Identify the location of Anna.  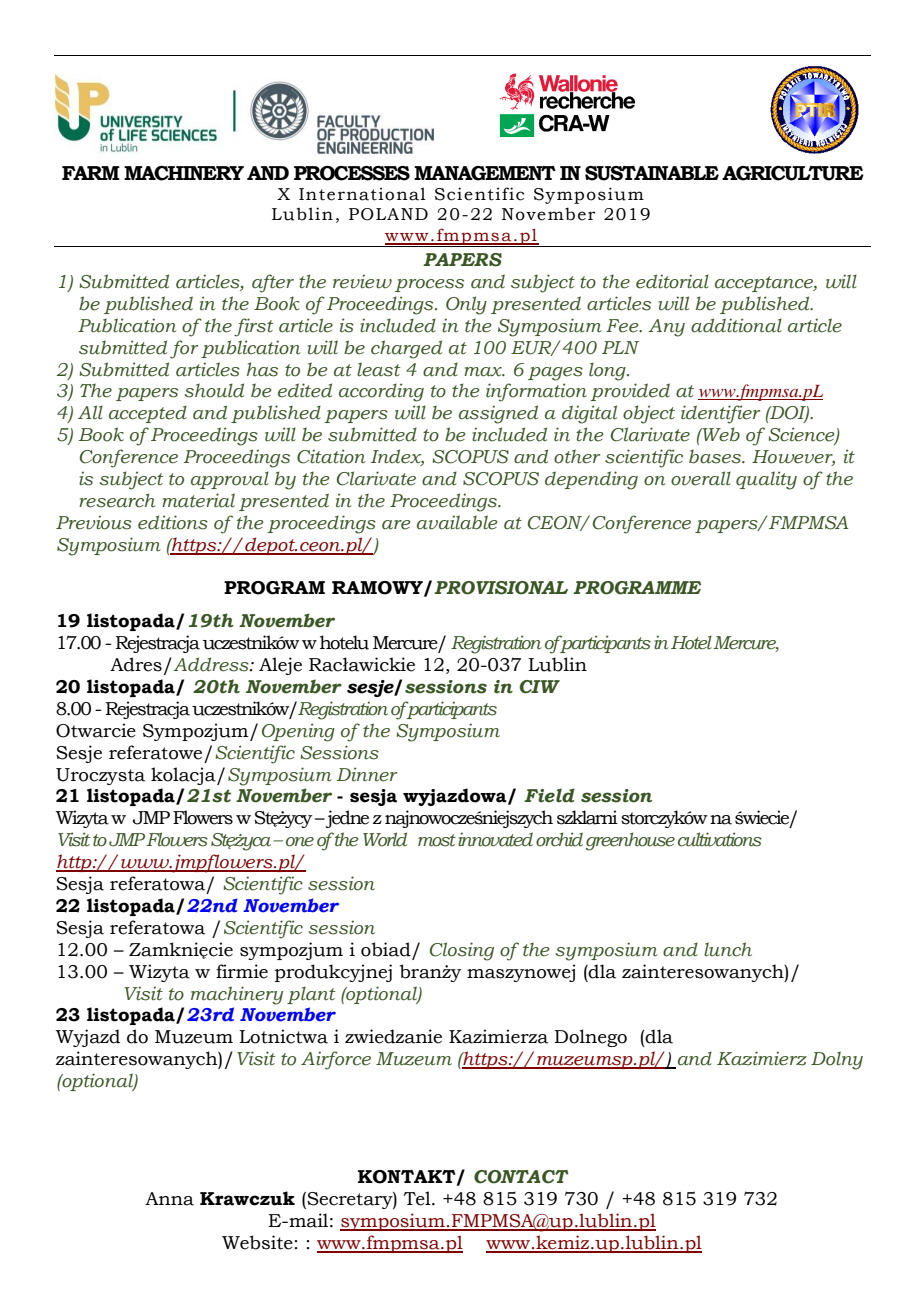
(169, 1199).
